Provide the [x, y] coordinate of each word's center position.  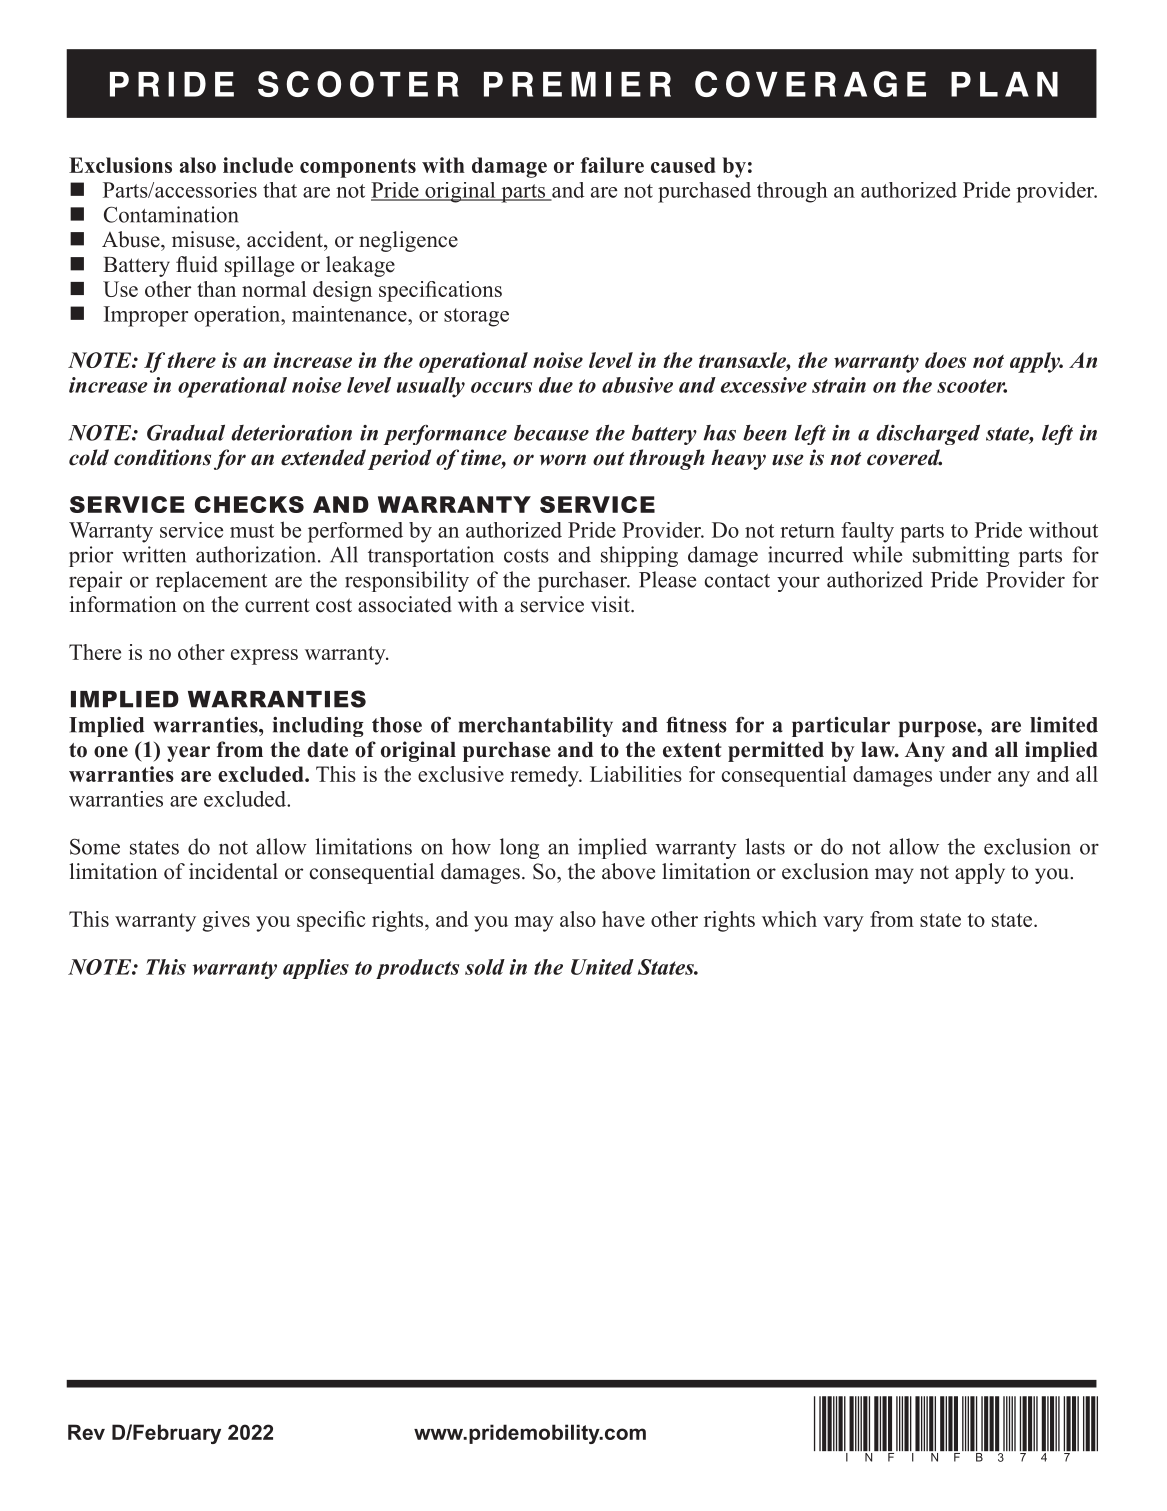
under [965, 774]
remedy [545, 776]
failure [612, 165]
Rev [86, 1432]
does [945, 360]
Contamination [171, 214]
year [188, 754]
